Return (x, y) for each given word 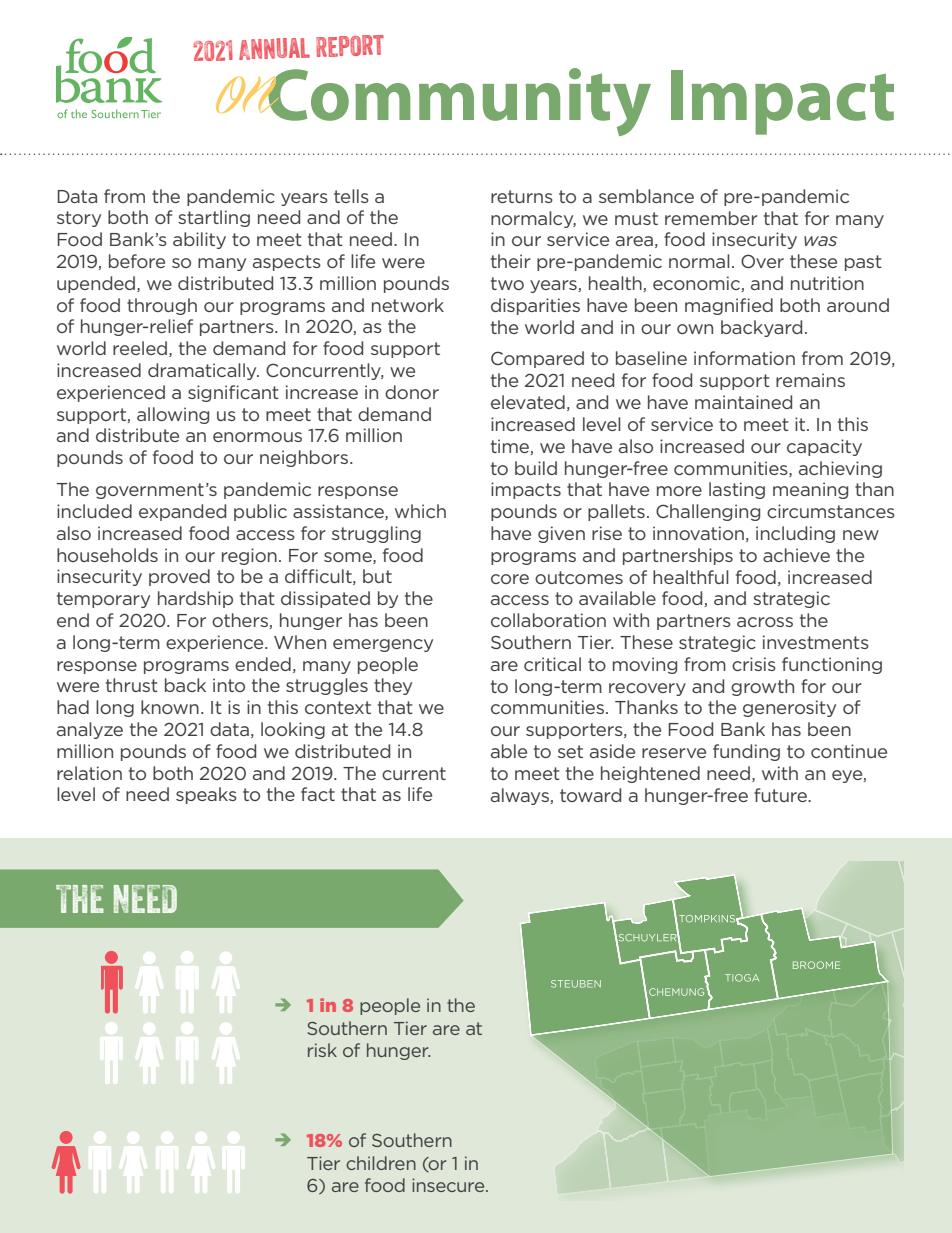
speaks (206, 795)
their (511, 261)
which (420, 511)
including (795, 534)
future (781, 795)
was (820, 241)
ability (199, 240)
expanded (182, 512)
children (381, 1163)
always (521, 796)
